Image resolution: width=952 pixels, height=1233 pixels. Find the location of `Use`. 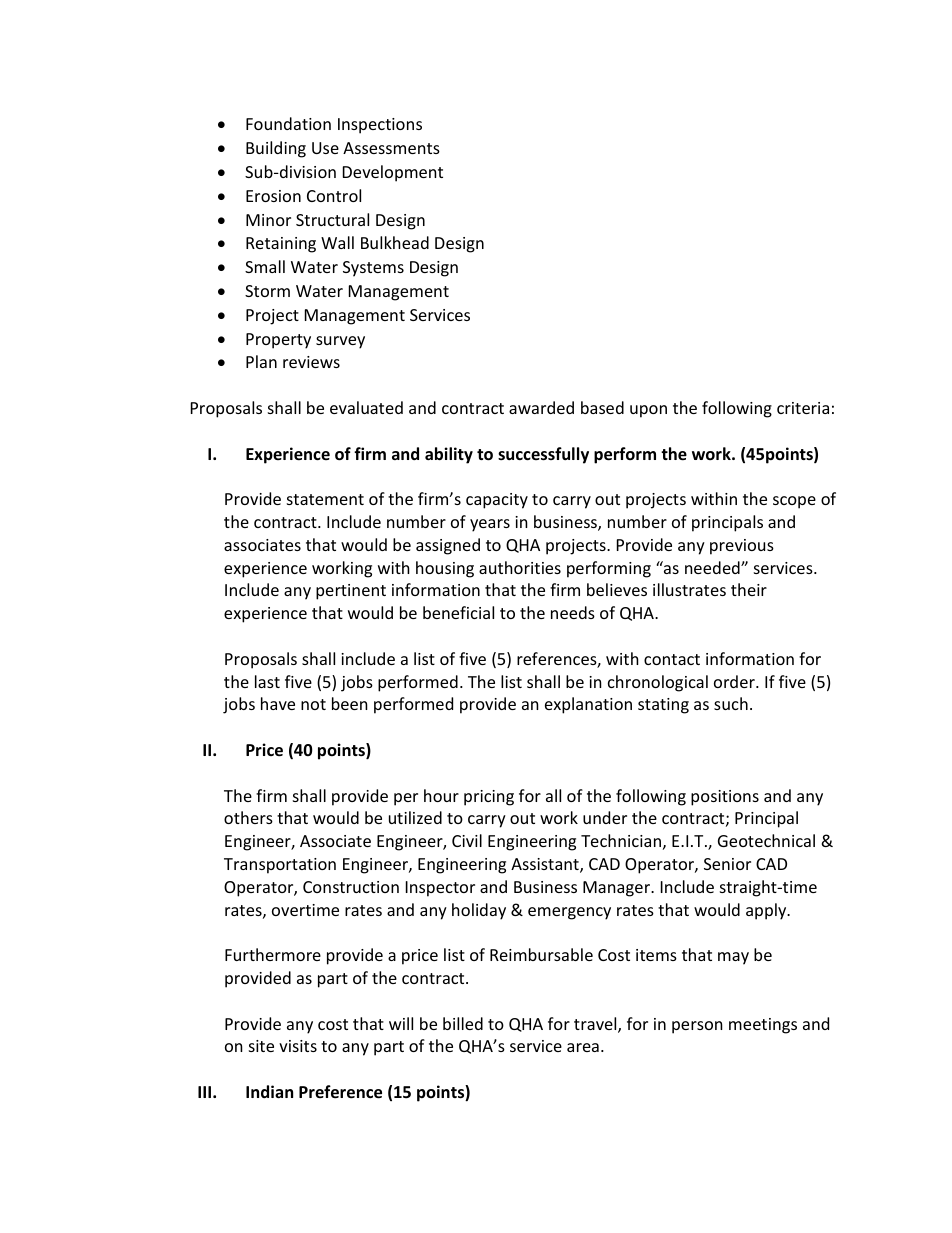

Use is located at coordinates (325, 148).
